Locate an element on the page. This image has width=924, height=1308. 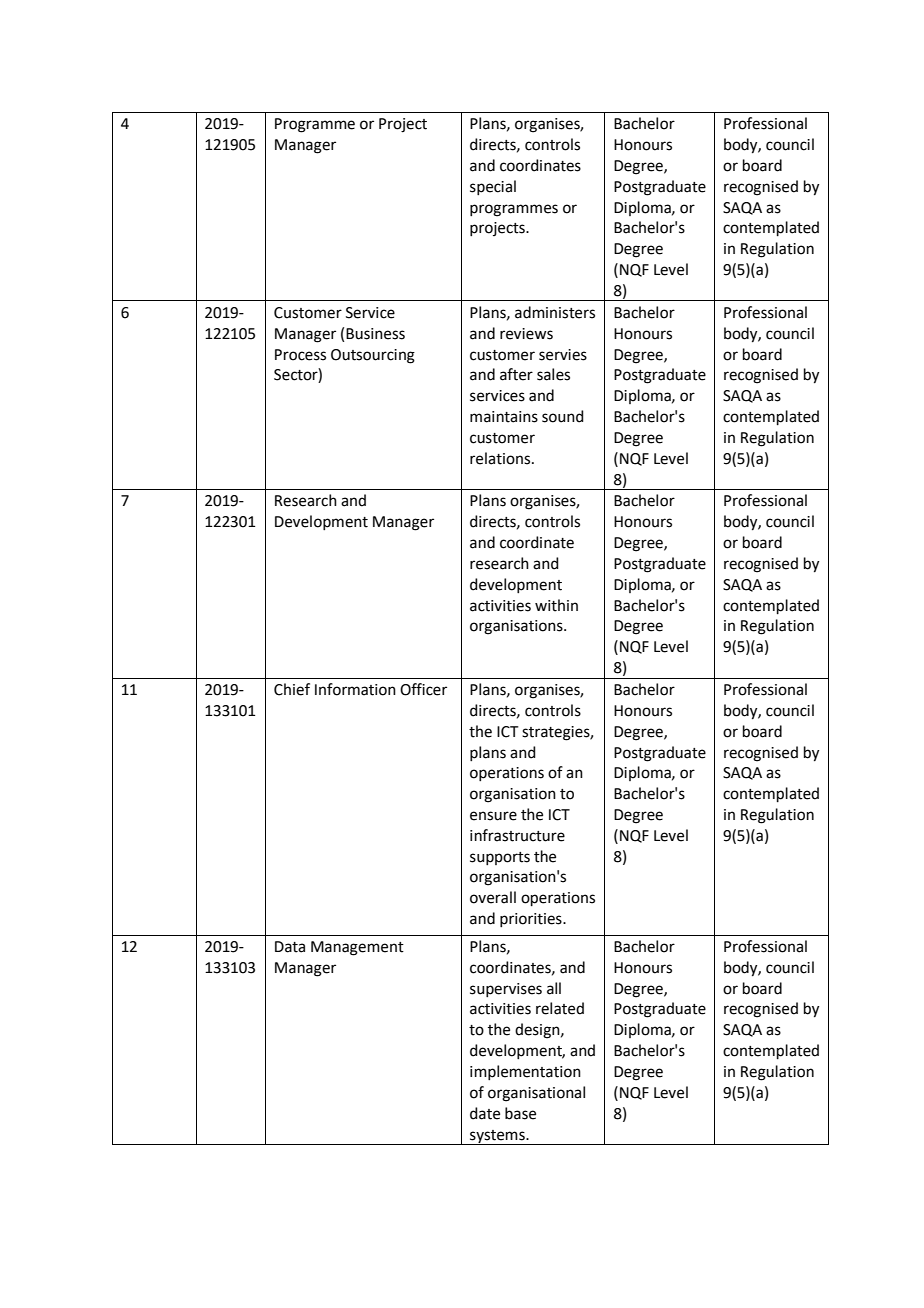
Officer is located at coordinates (423, 689).
